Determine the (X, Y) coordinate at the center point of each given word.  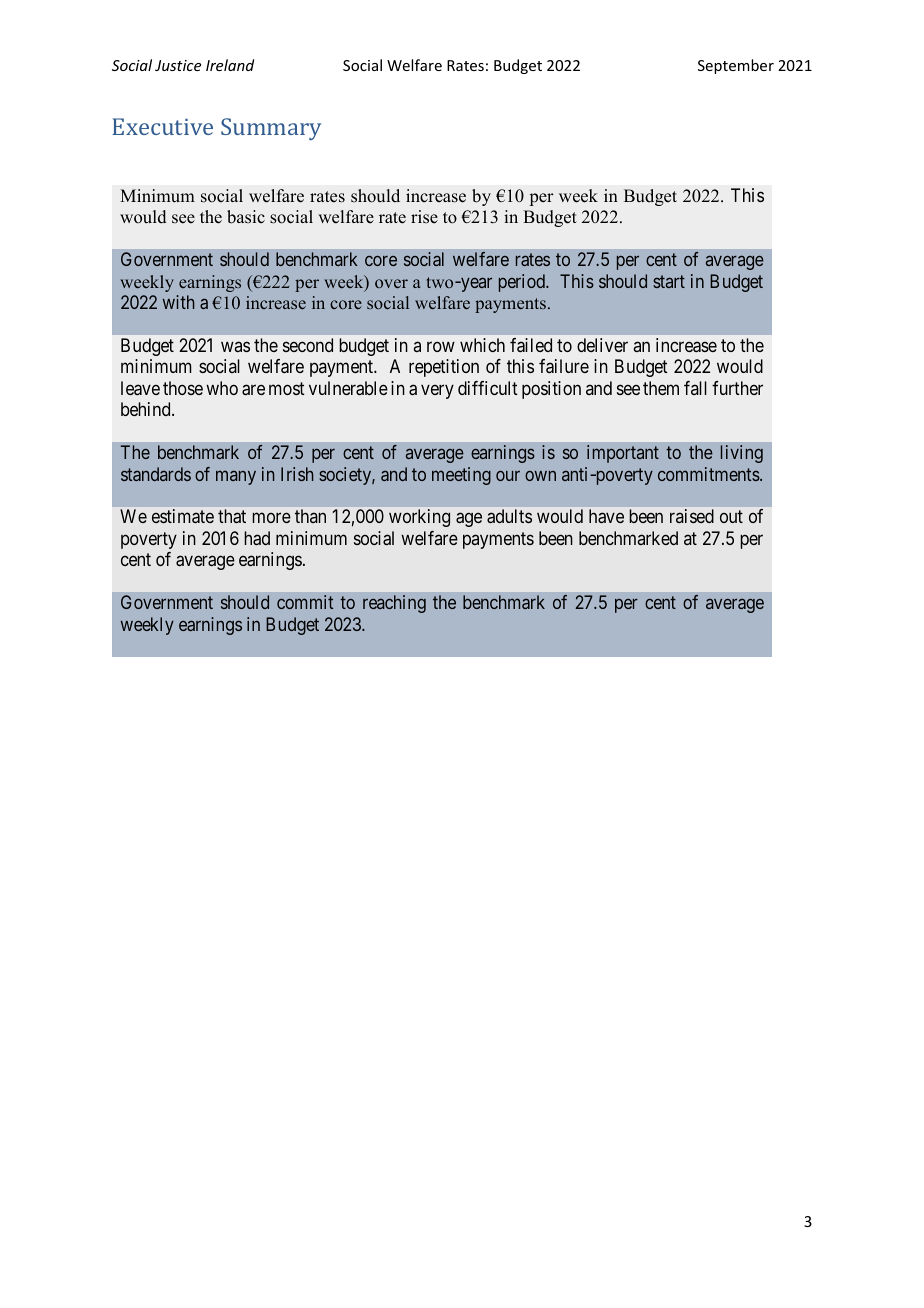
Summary (271, 129)
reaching (394, 604)
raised (692, 516)
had (257, 538)
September (736, 66)
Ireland (230, 65)
